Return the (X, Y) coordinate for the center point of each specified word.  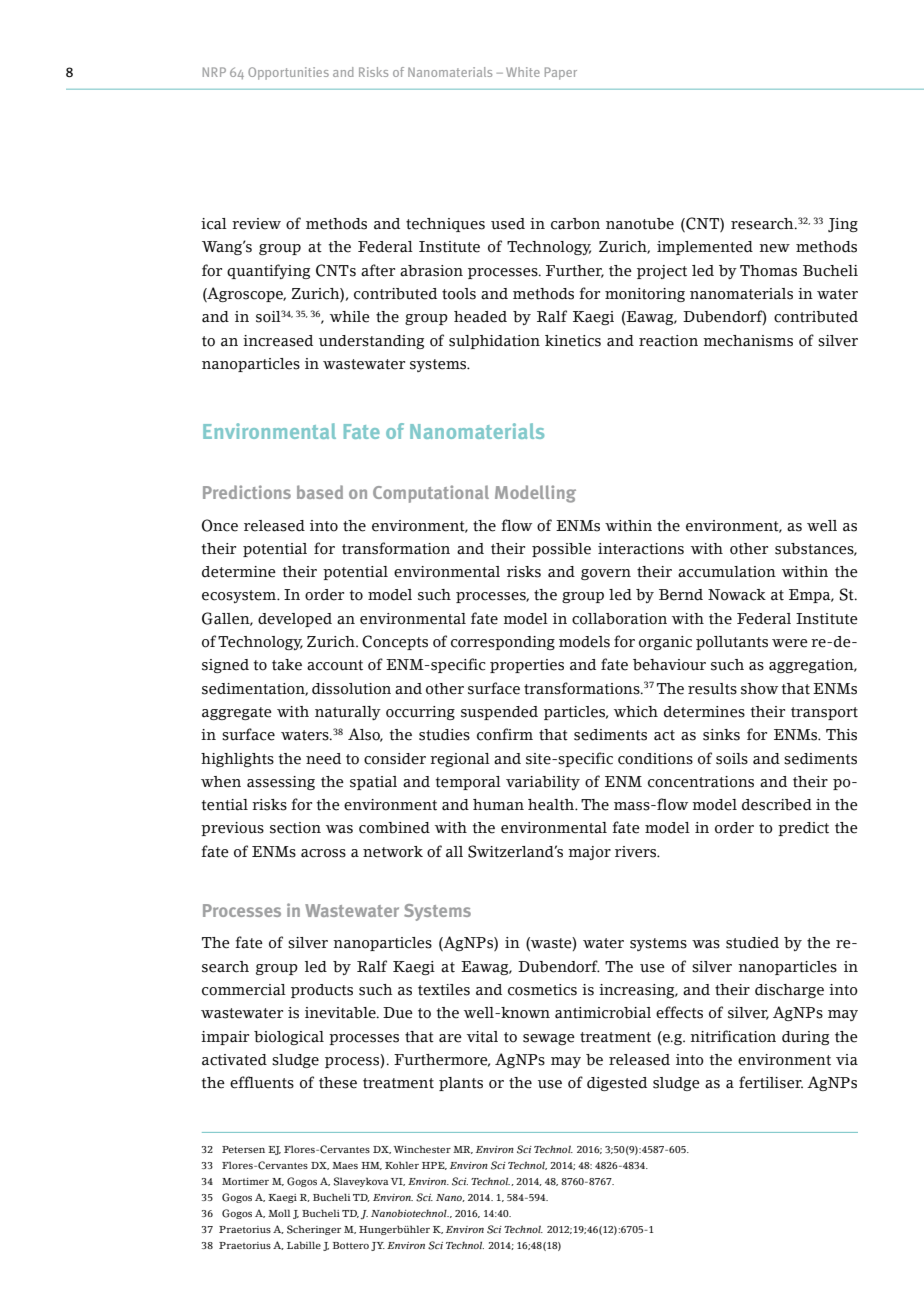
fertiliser (771, 1082)
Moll (279, 1213)
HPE (434, 1166)
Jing (843, 225)
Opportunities (288, 73)
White (523, 72)
